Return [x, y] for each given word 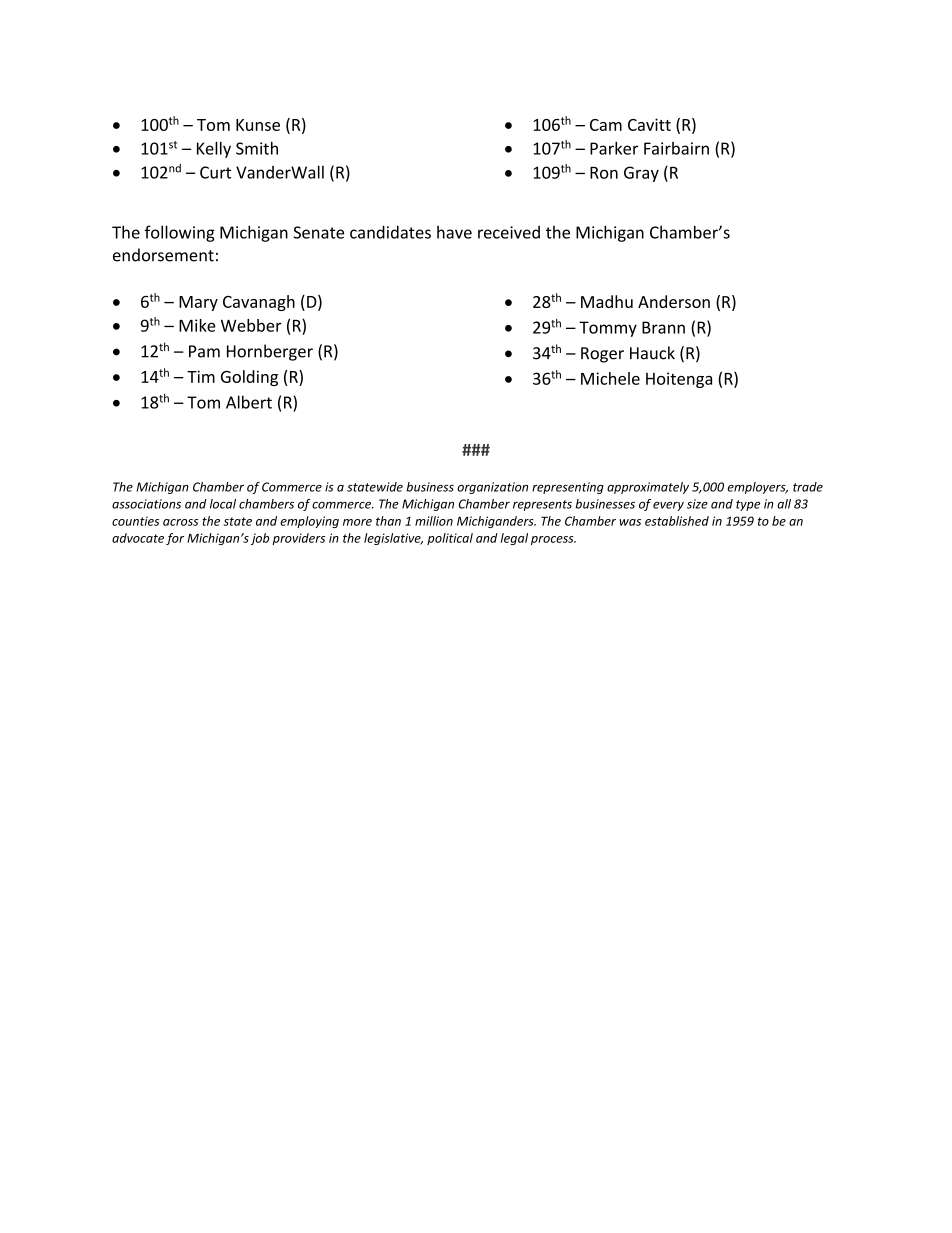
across [180, 522]
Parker [614, 148]
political [450, 539]
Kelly [214, 149]
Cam [606, 125]
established [677, 521]
